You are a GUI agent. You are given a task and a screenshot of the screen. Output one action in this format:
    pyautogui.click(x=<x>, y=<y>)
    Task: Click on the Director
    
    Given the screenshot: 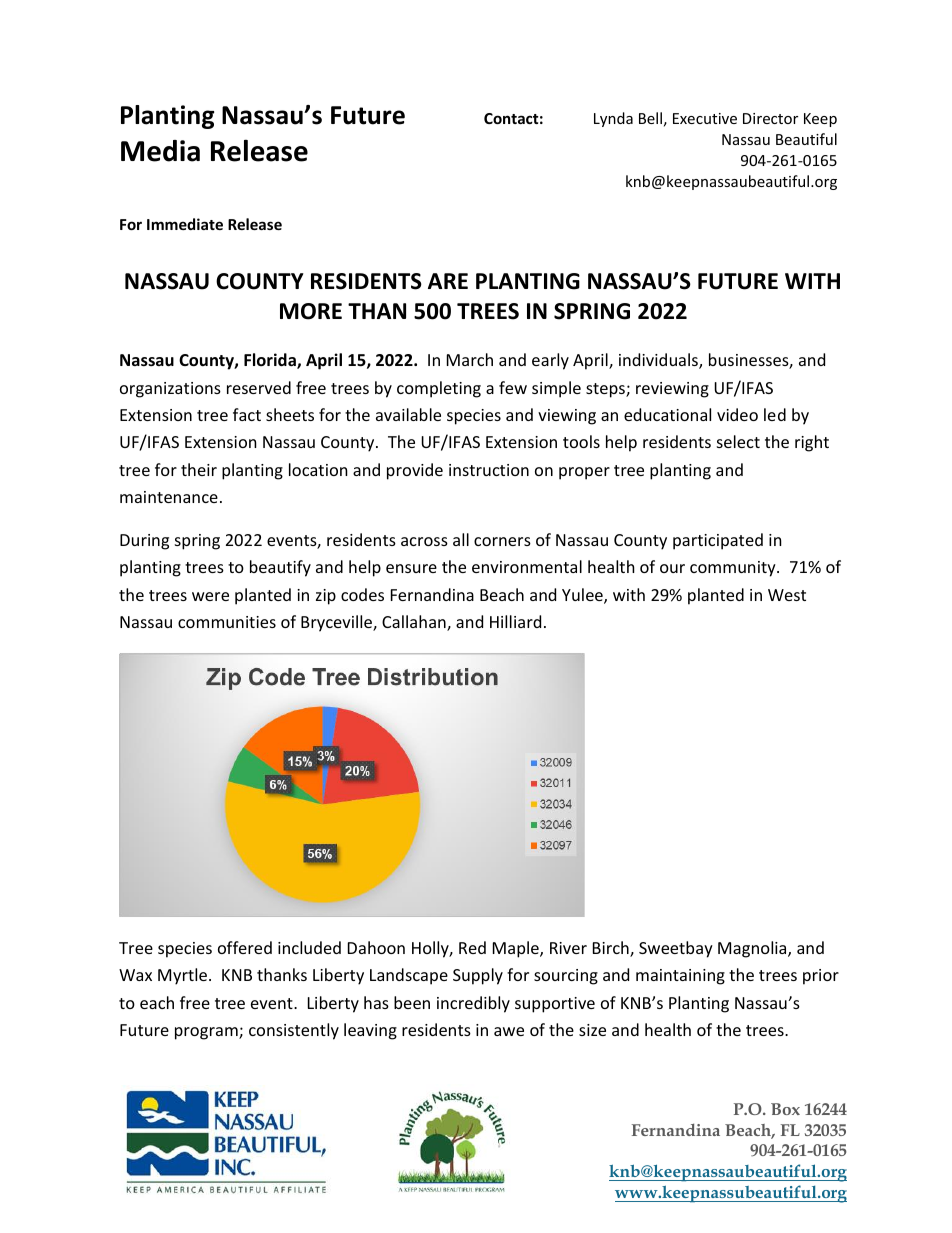 What is the action you would take?
    pyautogui.click(x=770, y=118)
